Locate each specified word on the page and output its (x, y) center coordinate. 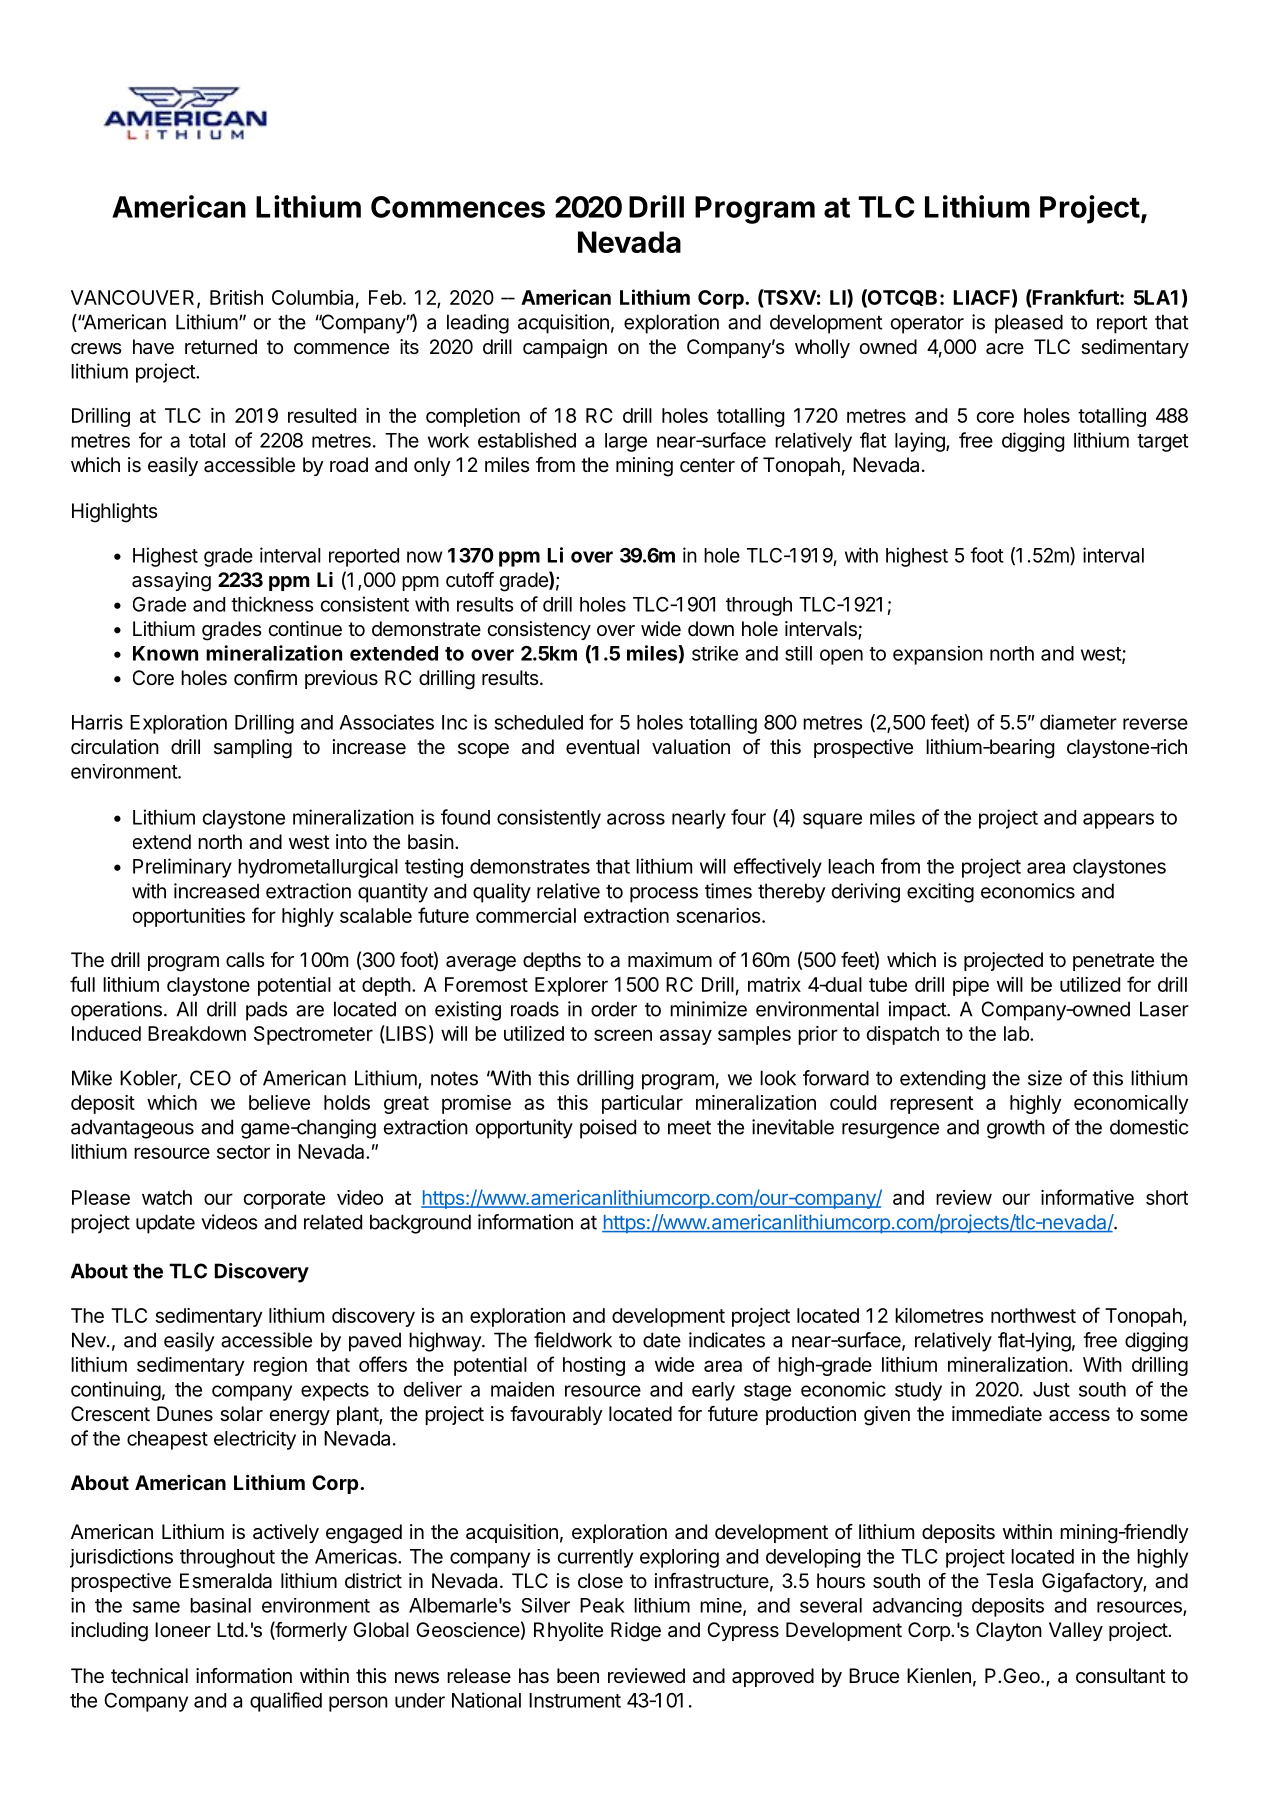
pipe (971, 986)
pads (266, 1011)
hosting (594, 1366)
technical (149, 1676)
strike (715, 653)
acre (1005, 349)
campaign (565, 349)
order (614, 1009)
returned (221, 347)
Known (165, 653)
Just (1051, 1389)
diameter (1078, 722)
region (280, 1366)
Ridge (636, 1632)
